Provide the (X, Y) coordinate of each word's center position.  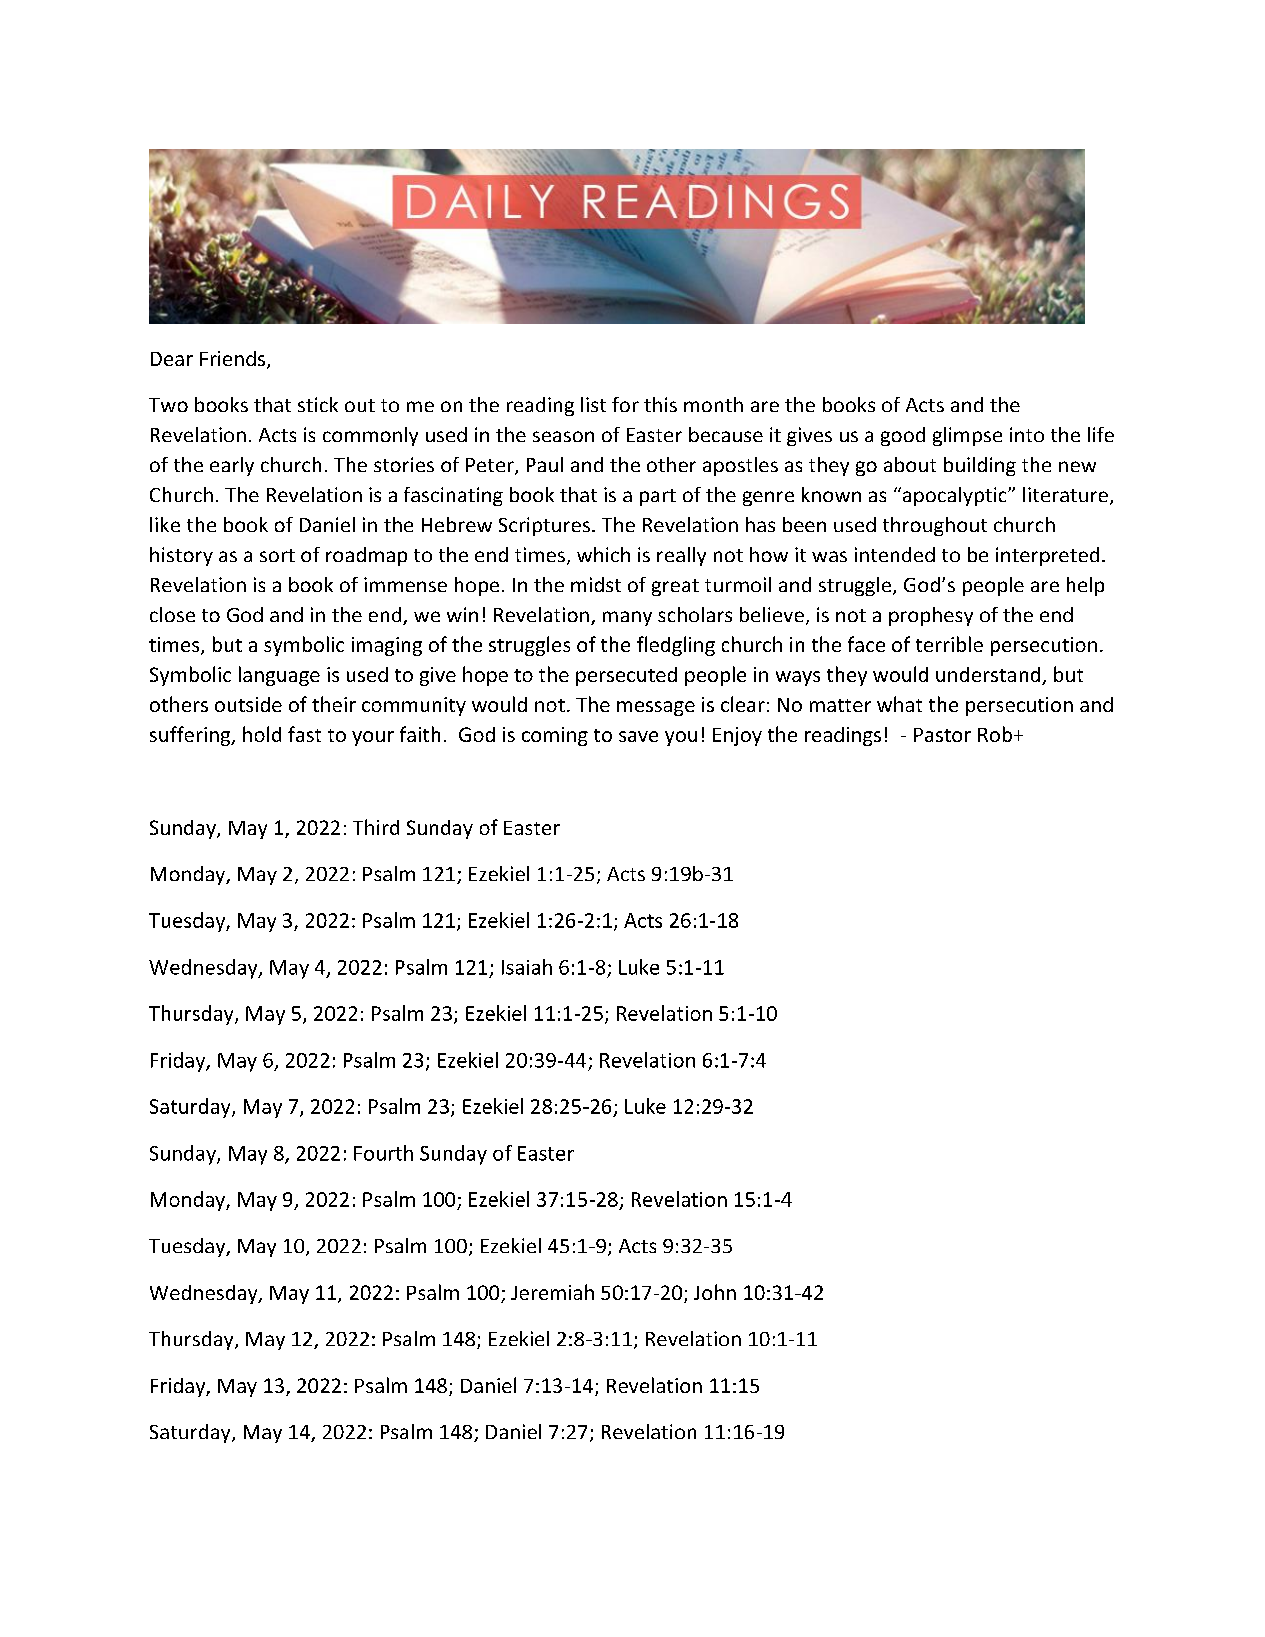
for (625, 404)
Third (376, 827)
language (279, 676)
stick (318, 404)
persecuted (626, 676)
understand (989, 676)
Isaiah (527, 967)
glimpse (967, 436)
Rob (995, 734)
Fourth (383, 1153)
